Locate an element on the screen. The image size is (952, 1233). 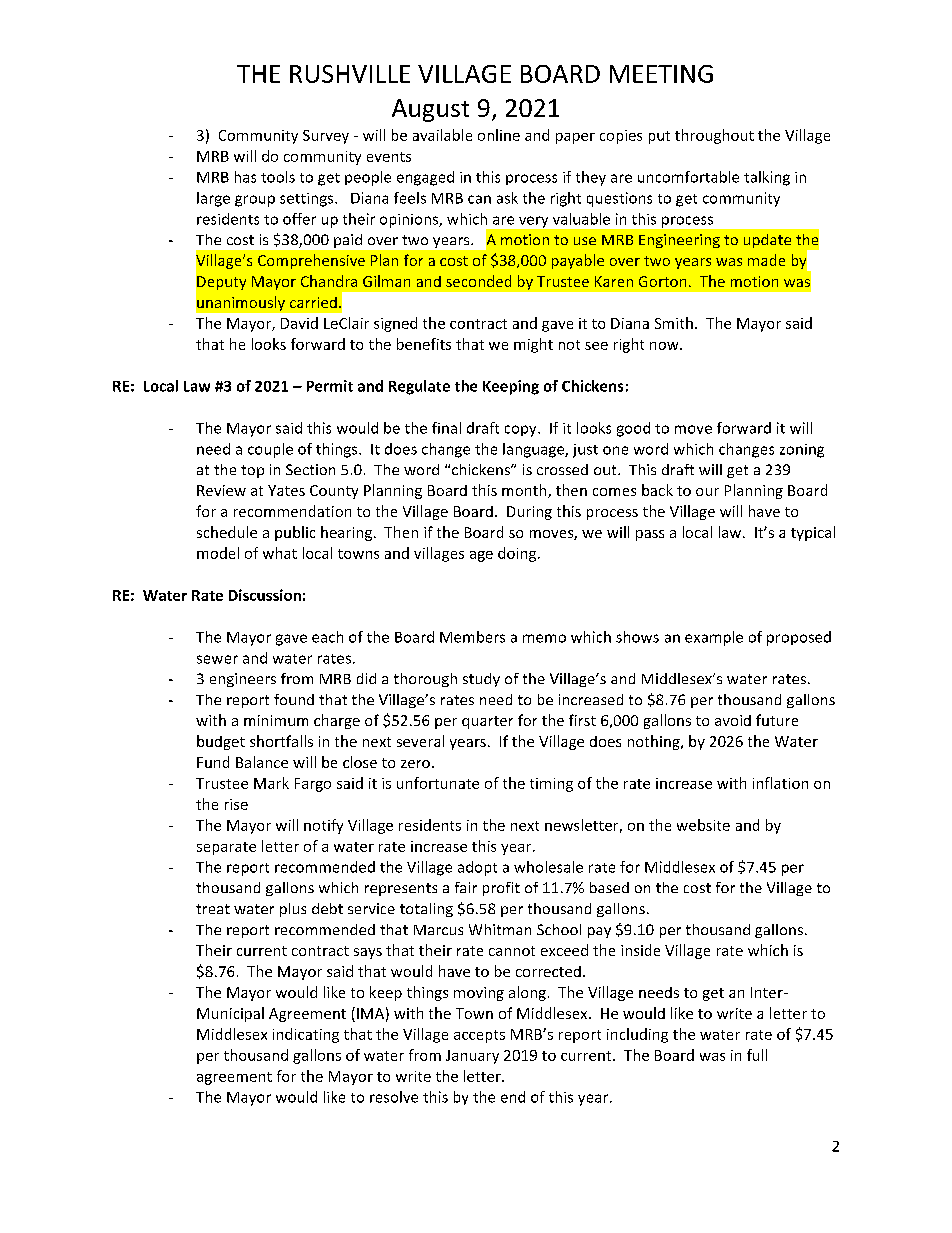
online is located at coordinates (499, 135).
